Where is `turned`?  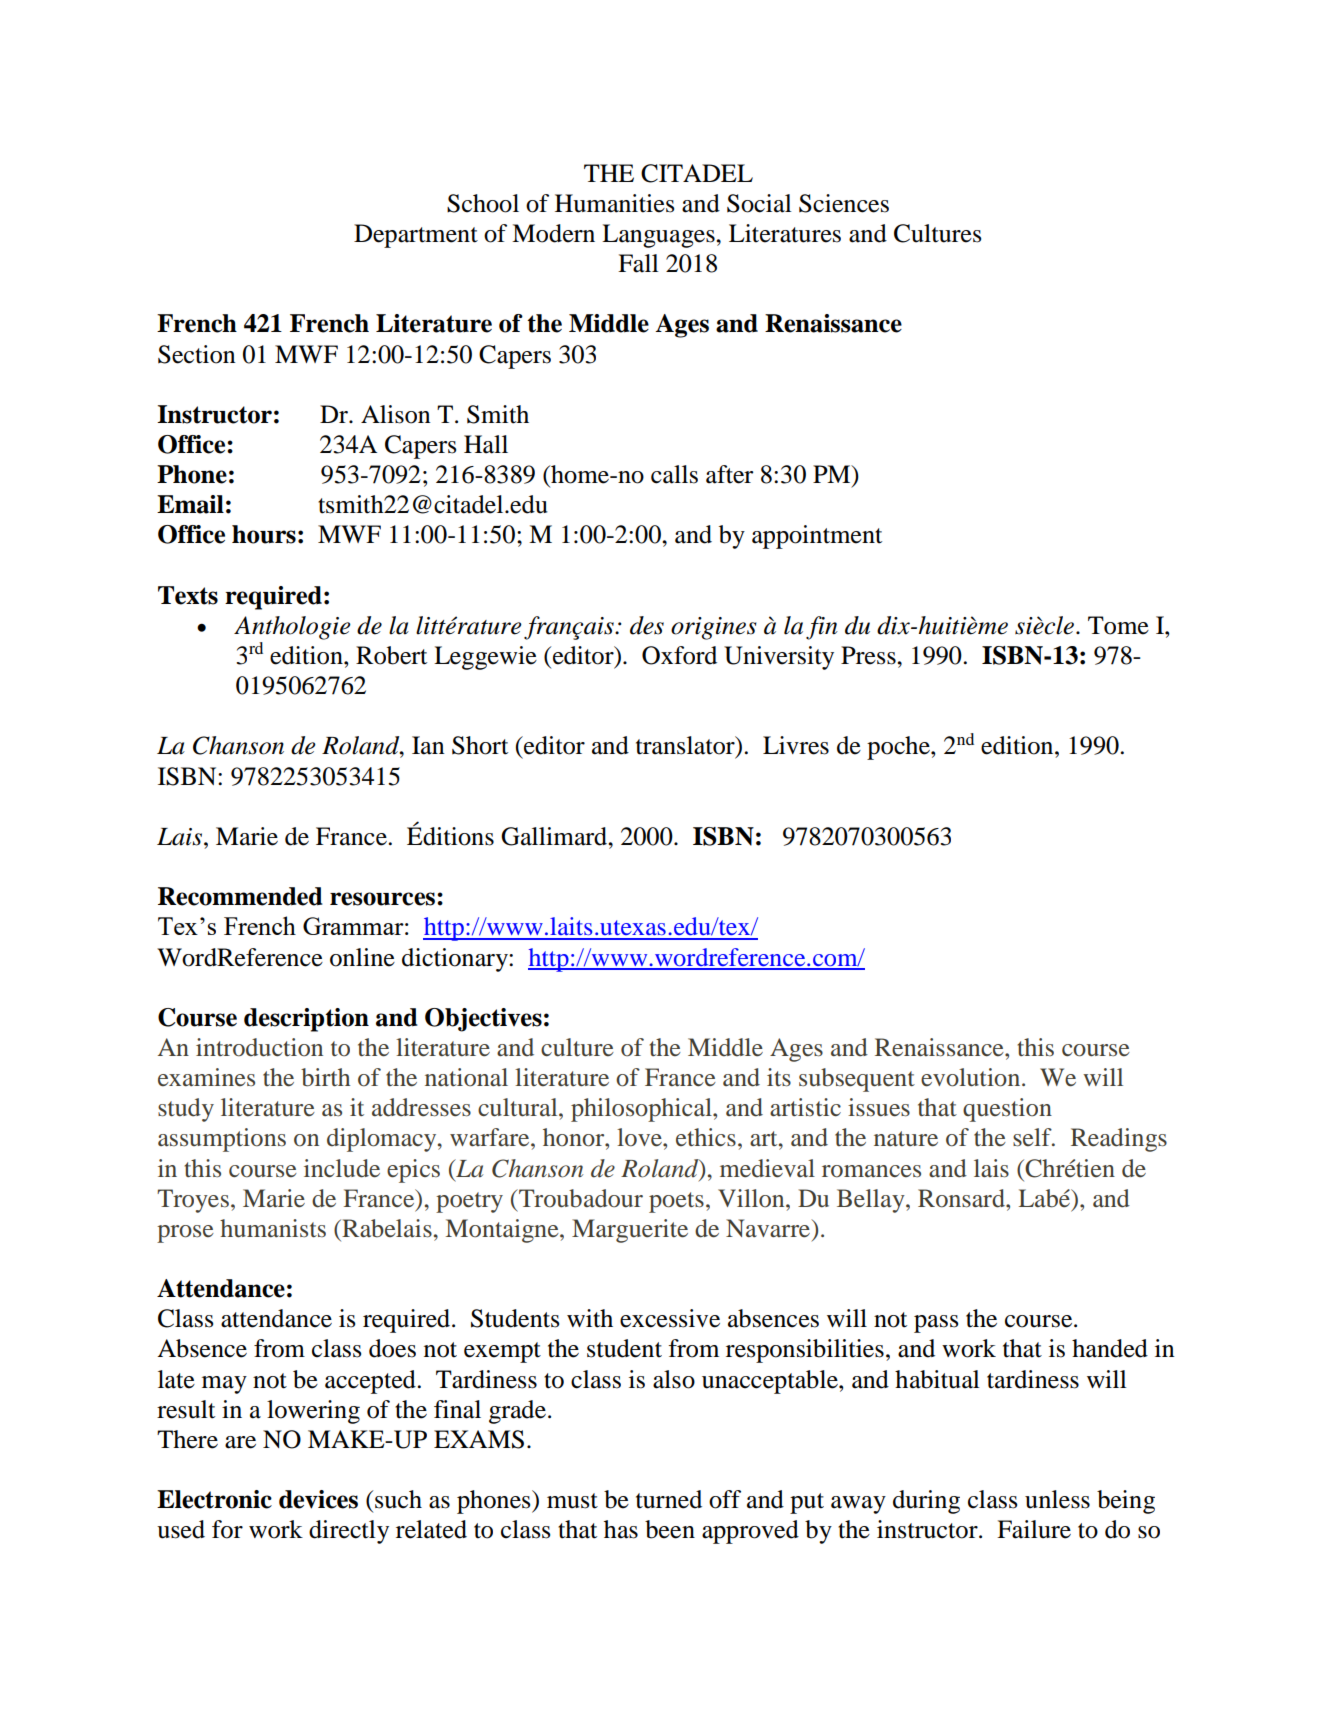
turned is located at coordinates (669, 1499).
